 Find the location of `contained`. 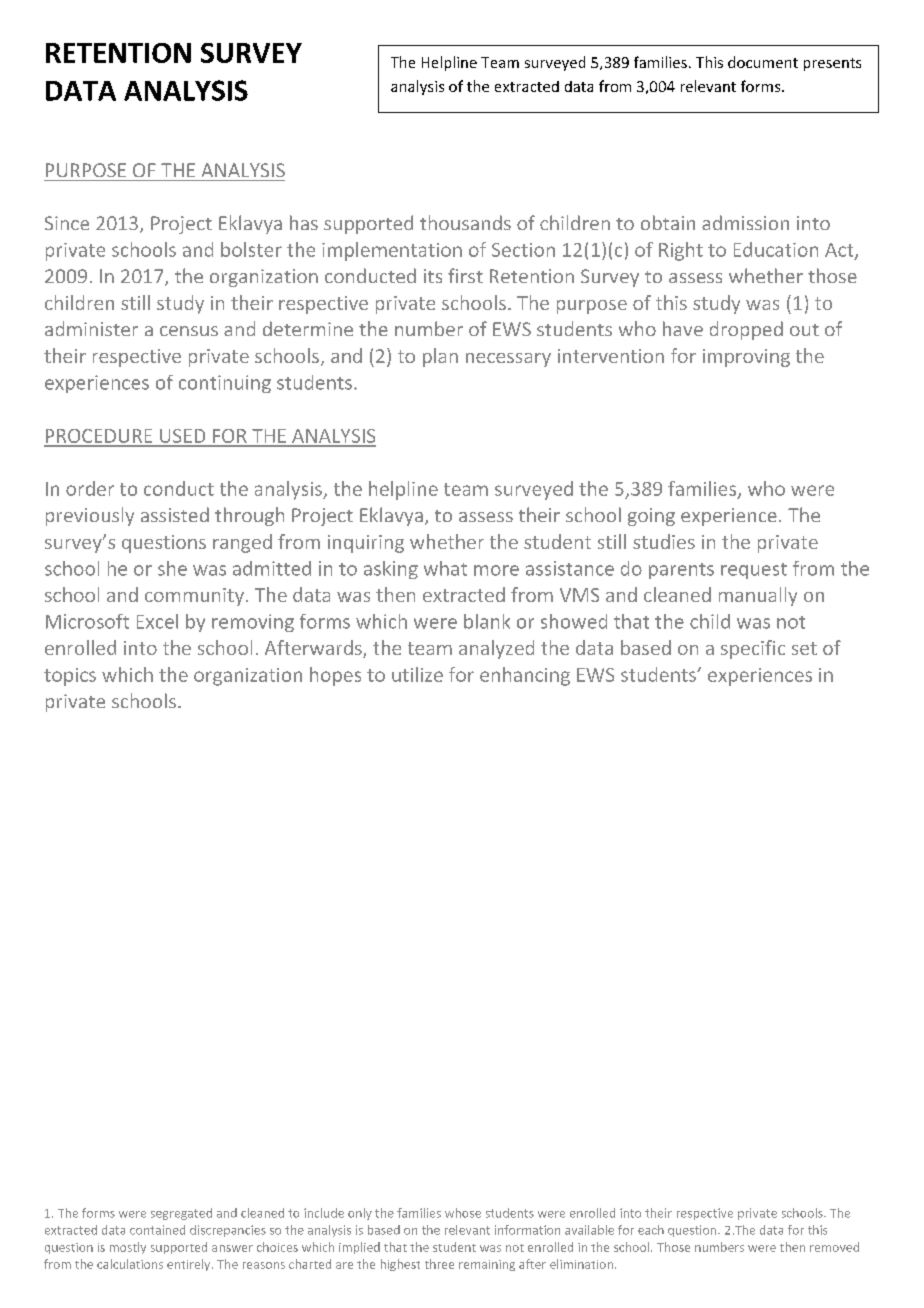

contained is located at coordinates (157, 1230).
